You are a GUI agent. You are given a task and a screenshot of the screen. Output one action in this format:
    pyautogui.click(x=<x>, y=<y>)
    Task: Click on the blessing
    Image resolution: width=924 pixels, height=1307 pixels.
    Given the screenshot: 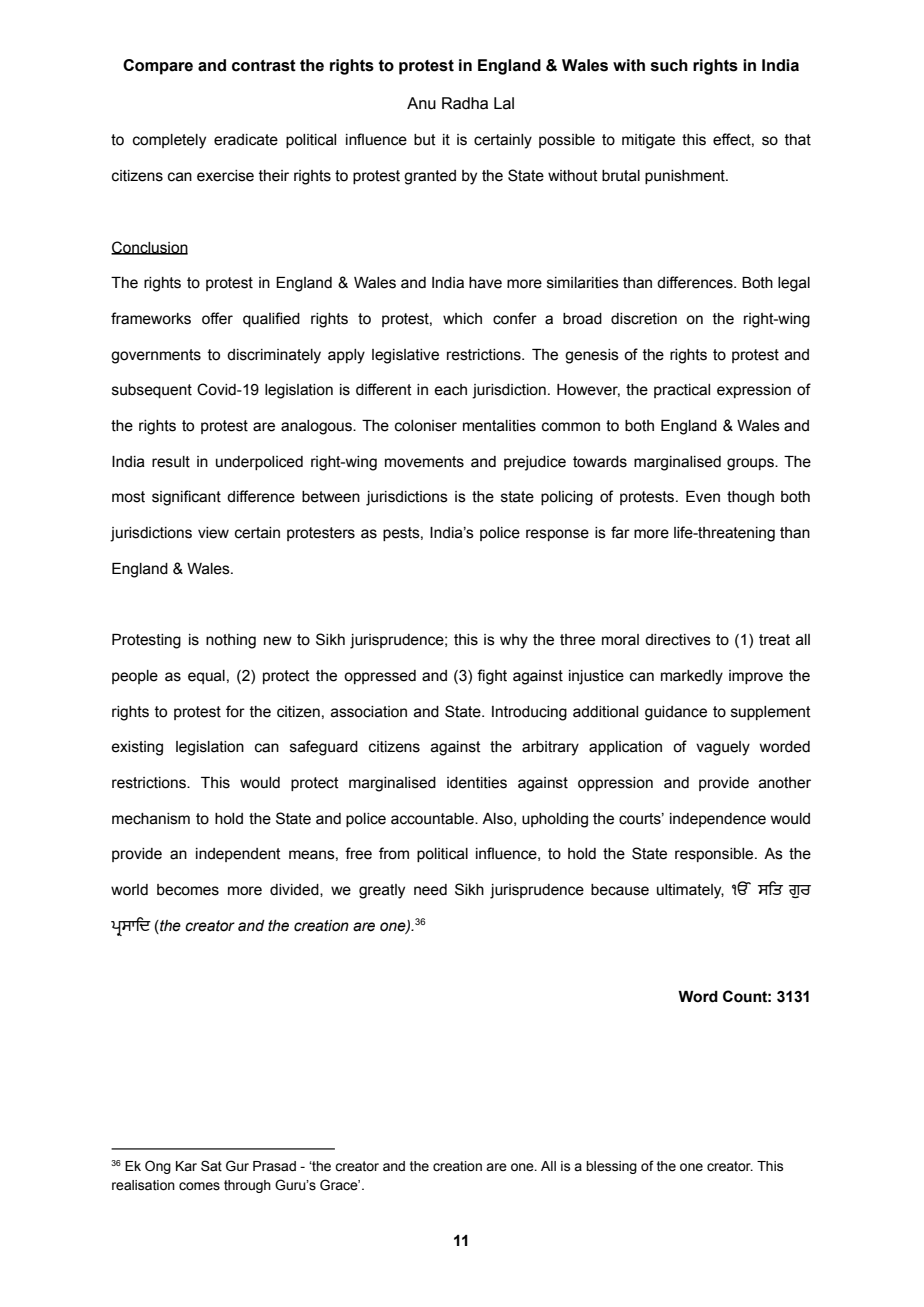 What is the action you would take?
    pyautogui.click(x=611, y=1167)
